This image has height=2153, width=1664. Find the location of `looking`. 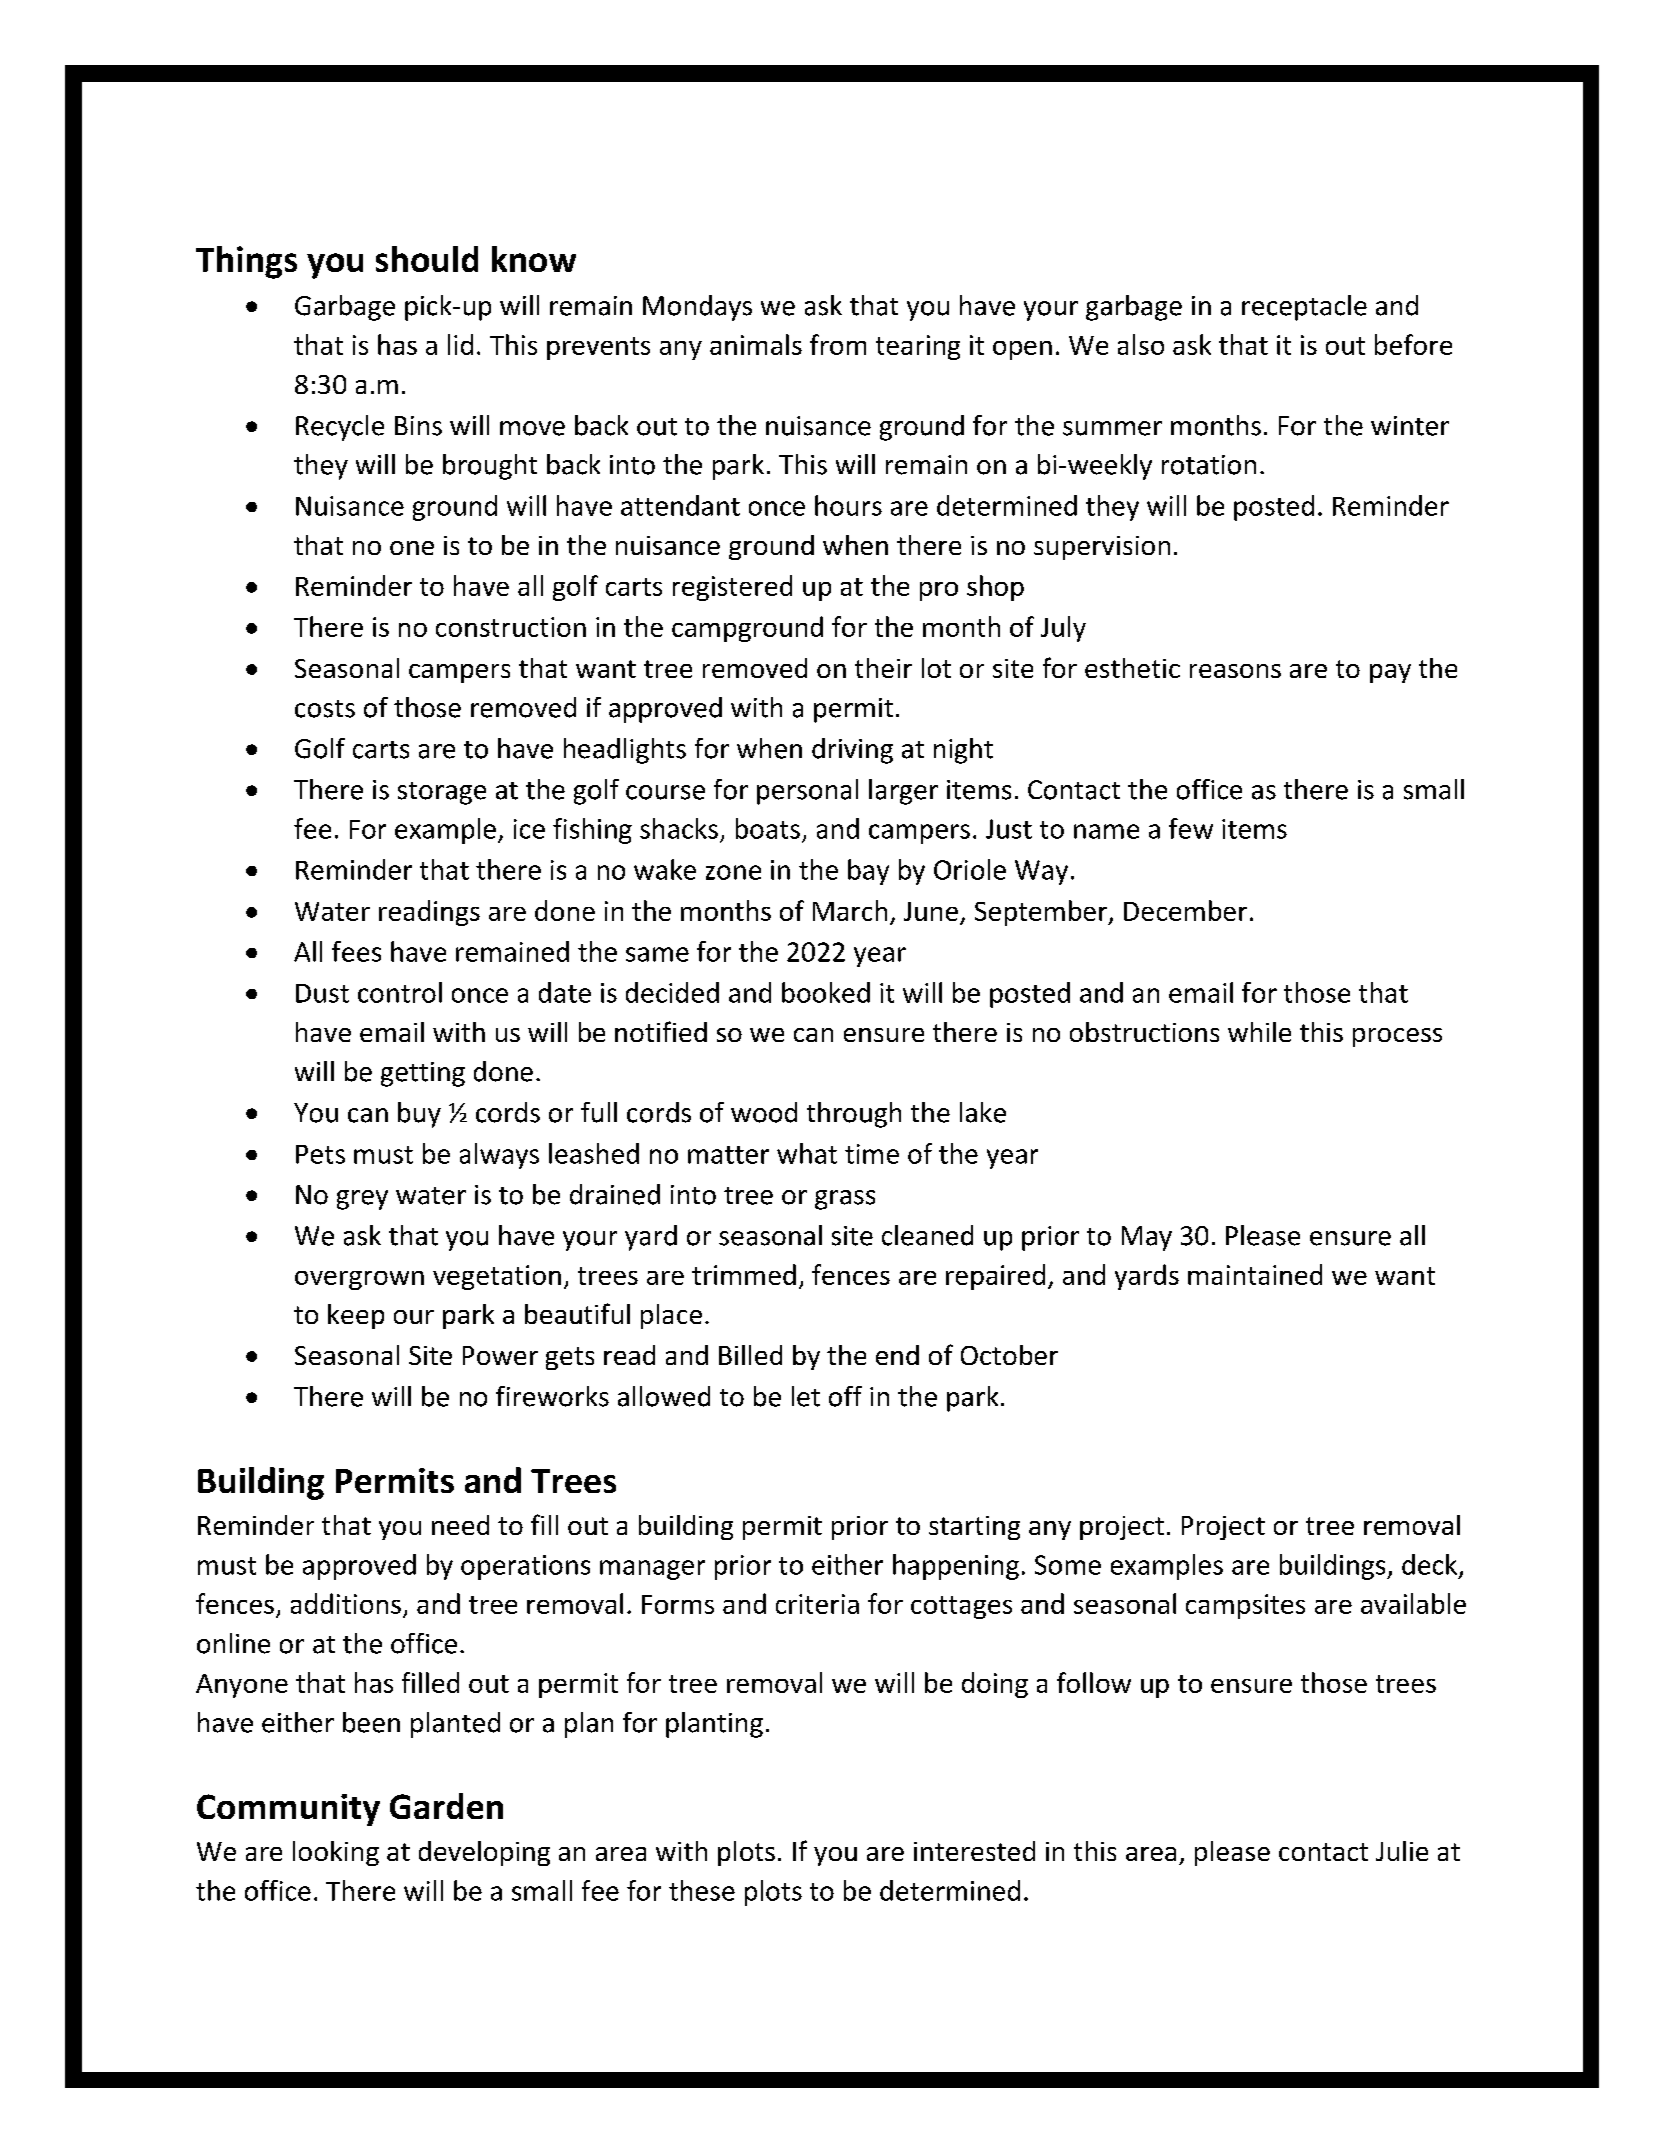

looking is located at coordinates (336, 1853).
